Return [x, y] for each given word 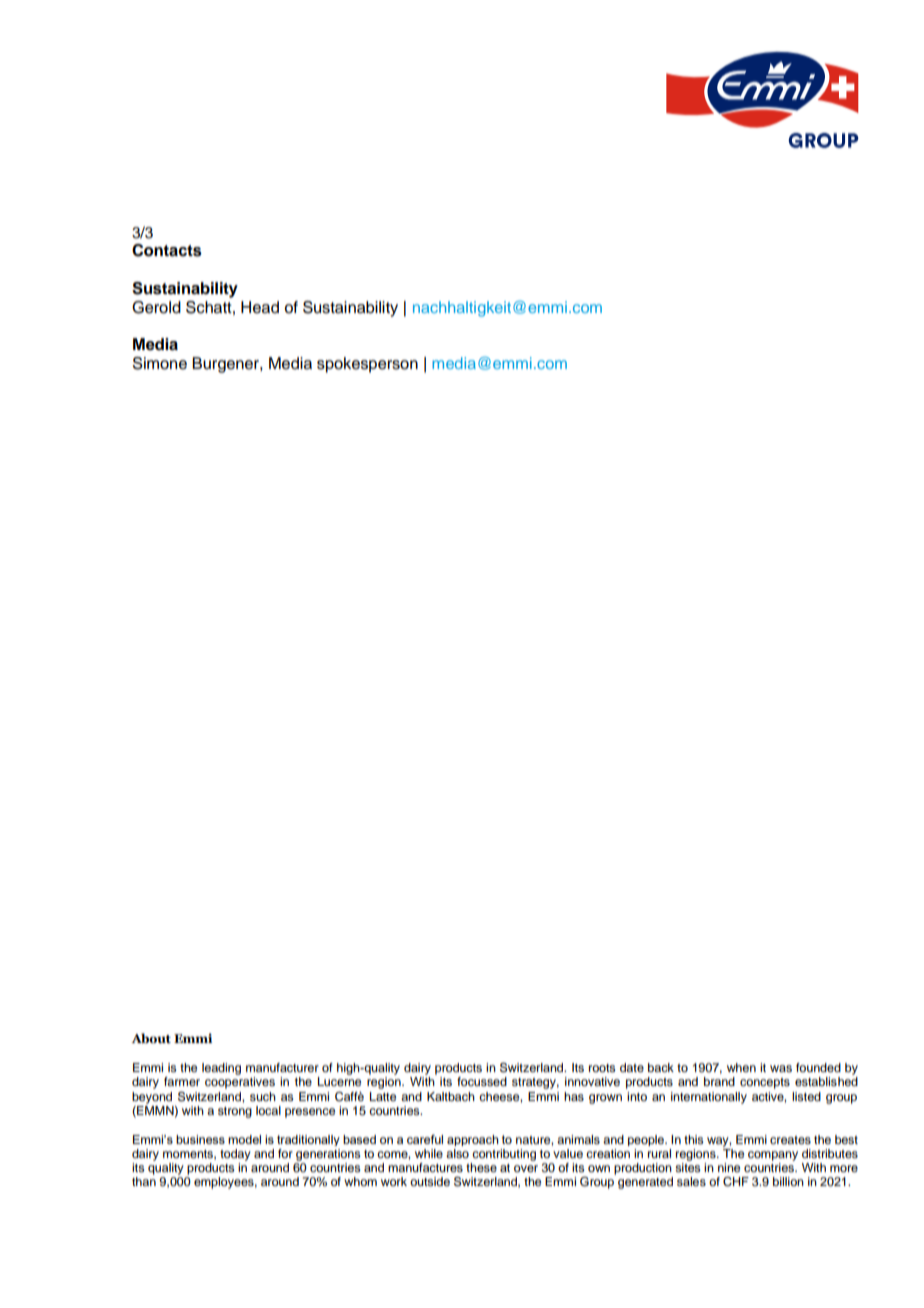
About [151, 1038]
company [773, 1156]
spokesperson [367, 365]
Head [260, 307]
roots [602, 1068]
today [235, 1155]
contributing [504, 1155]
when [741, 1067]
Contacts [167, 250]
